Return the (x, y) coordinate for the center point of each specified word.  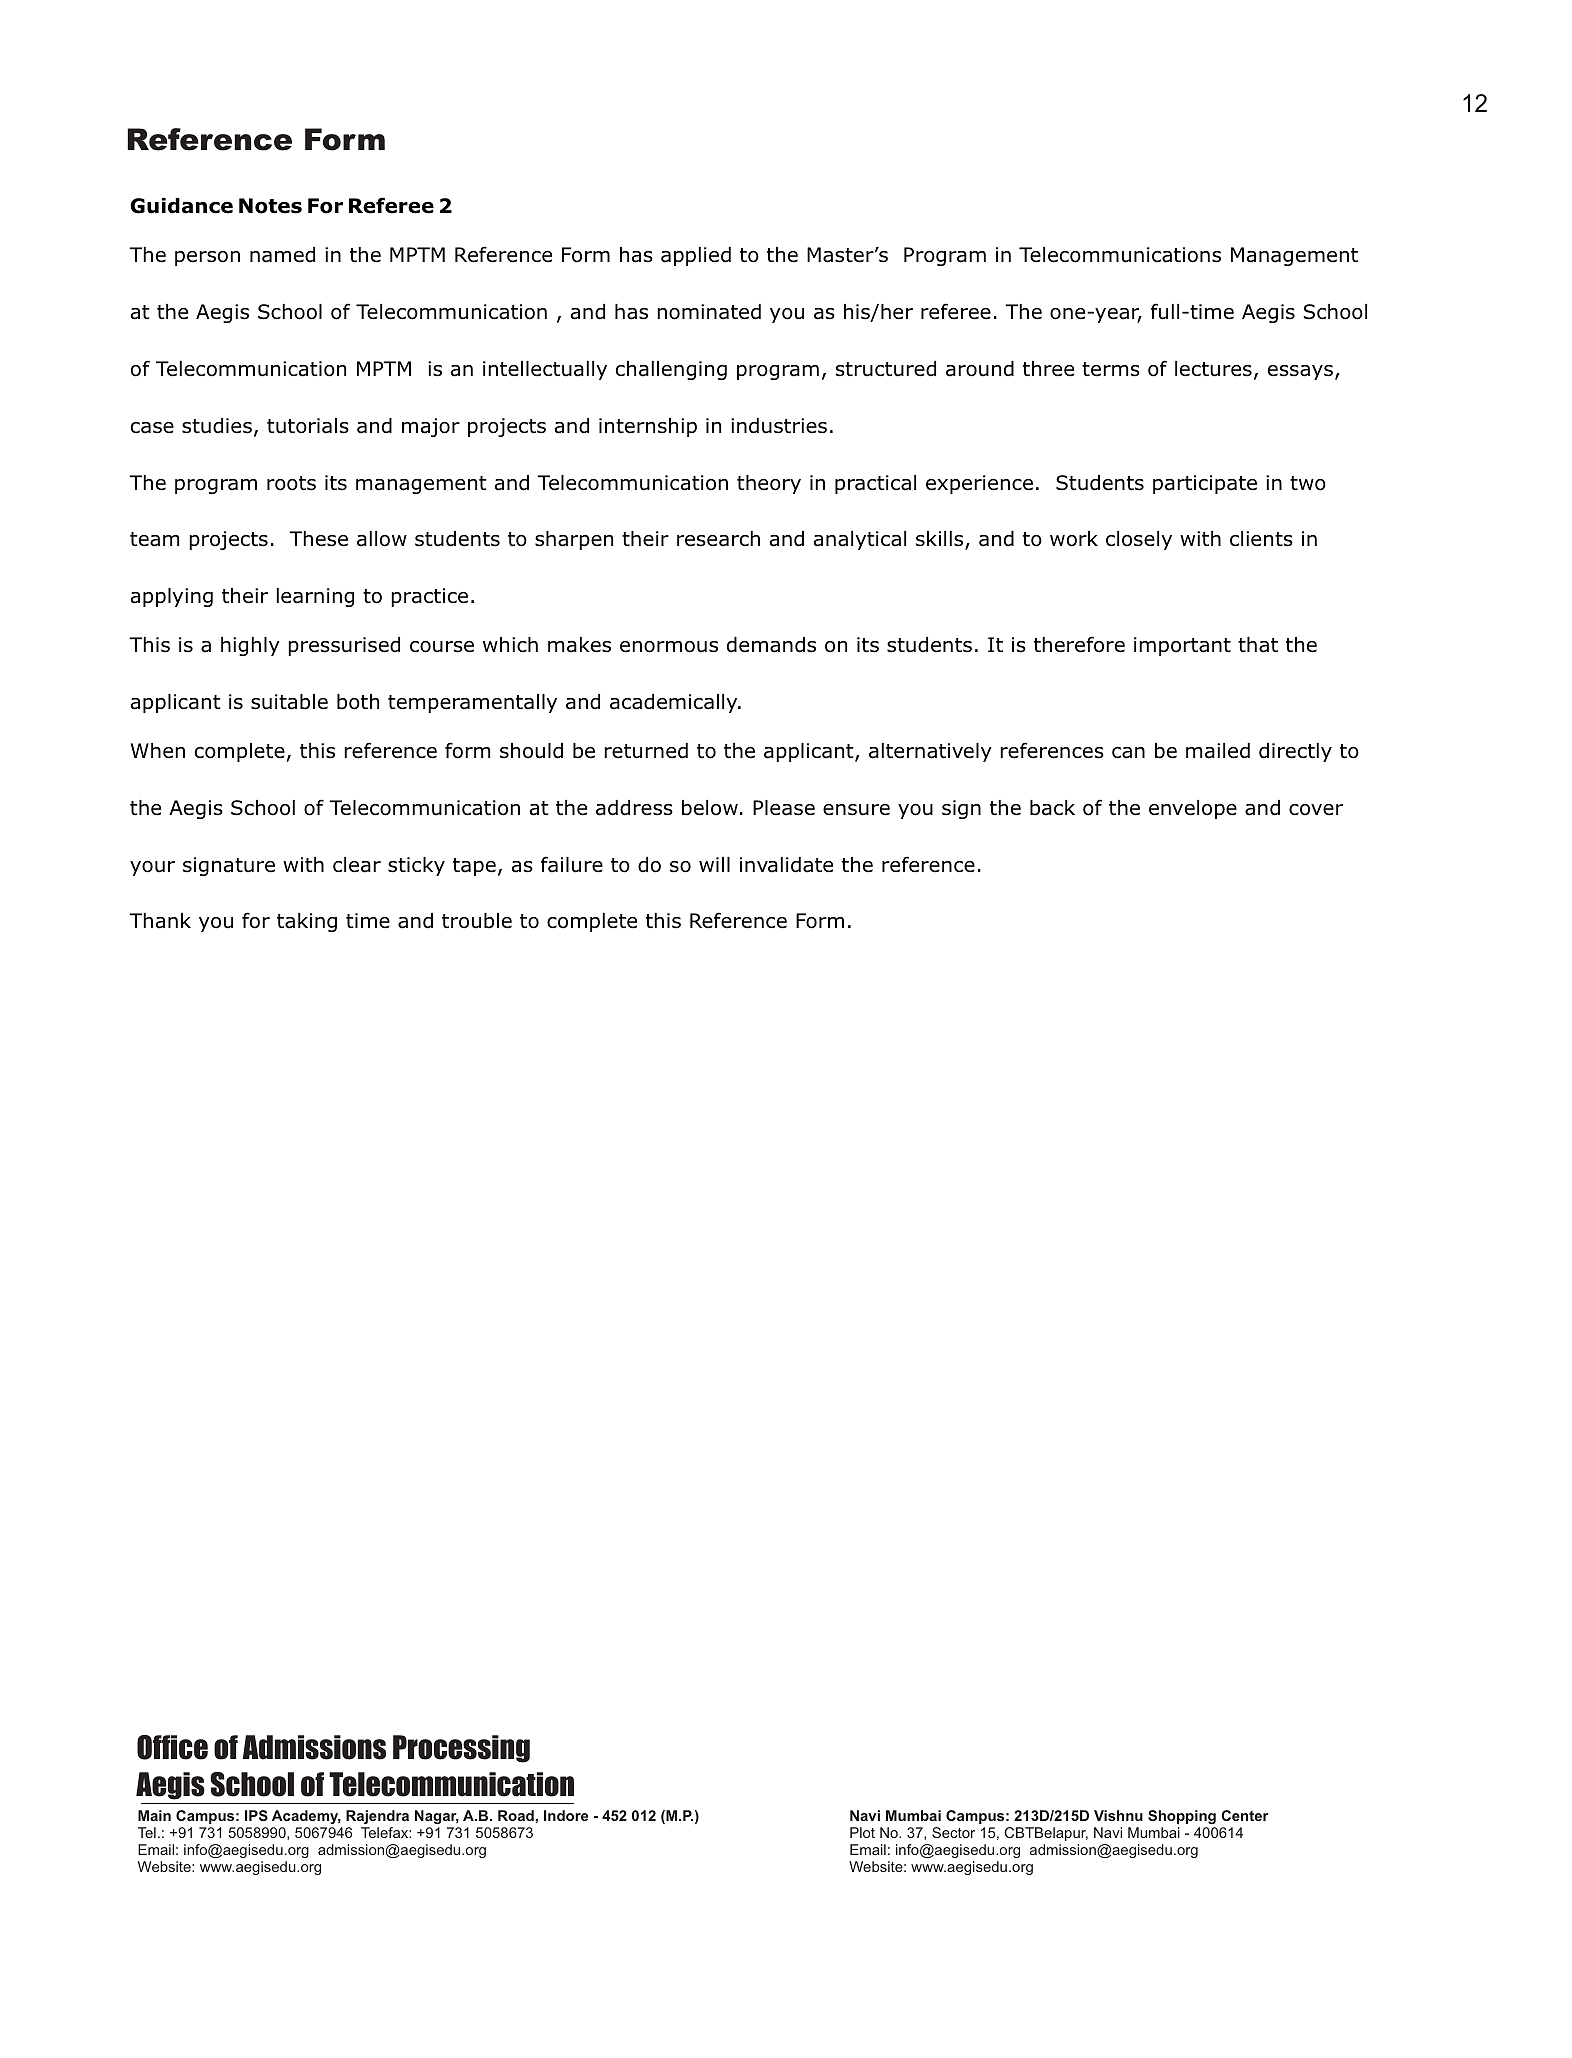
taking (307, 922)
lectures (1213, 369)
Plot (862, 1832)
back (1052, 808)
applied (696, 256)
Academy (306, 1819)
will (714, 864)
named (282, 255)
